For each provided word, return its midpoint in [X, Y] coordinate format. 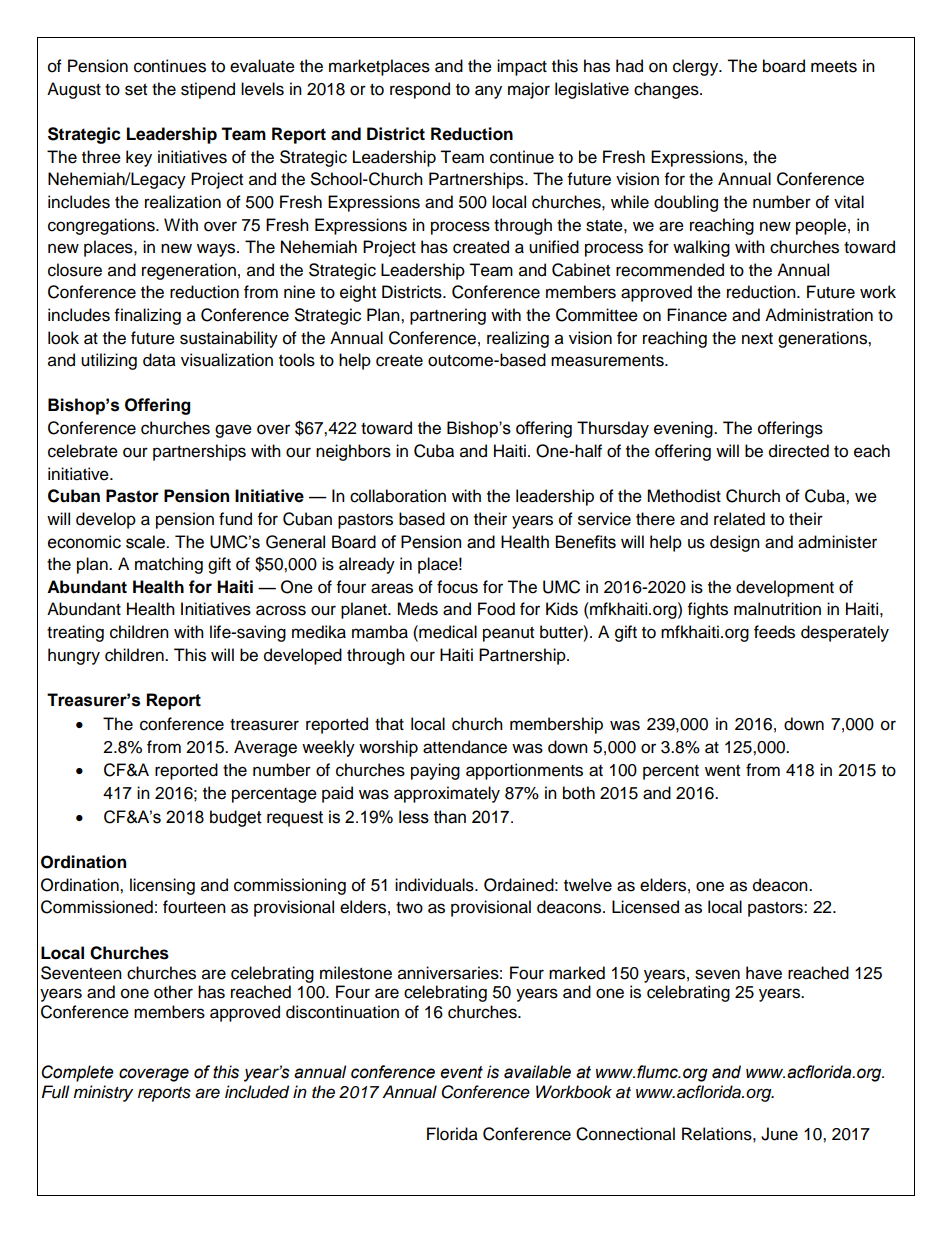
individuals [435, 885]
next [757, 339]
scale [146, 542]
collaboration [398, 496]
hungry [74, 656]
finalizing [148, 316]
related [739, 519]
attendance [465, 747]
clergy [697, 67]
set [136, 90]
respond [420, 90]
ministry [103, 1093]
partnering [448, 316]
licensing [162, 886]
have [764, 973]
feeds [774, 632]
